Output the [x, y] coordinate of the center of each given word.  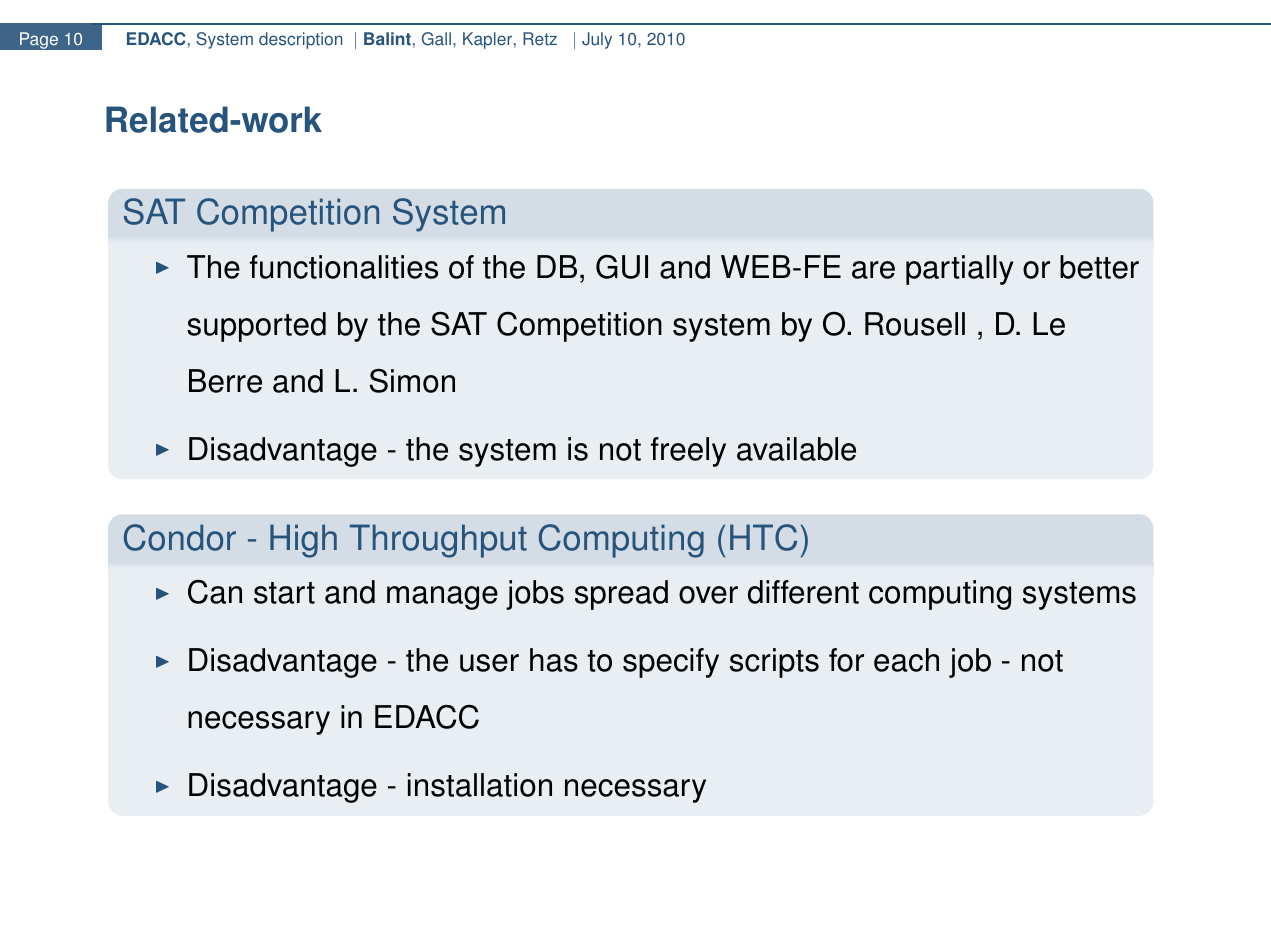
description [300, 40]
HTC [763, 537]
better [1099, 267]
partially [959, 270]
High [303, 541]
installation [480, 785]
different [803, 592]
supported [256, 327]
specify [671, 663]
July [597, 40]
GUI [622, 267]
